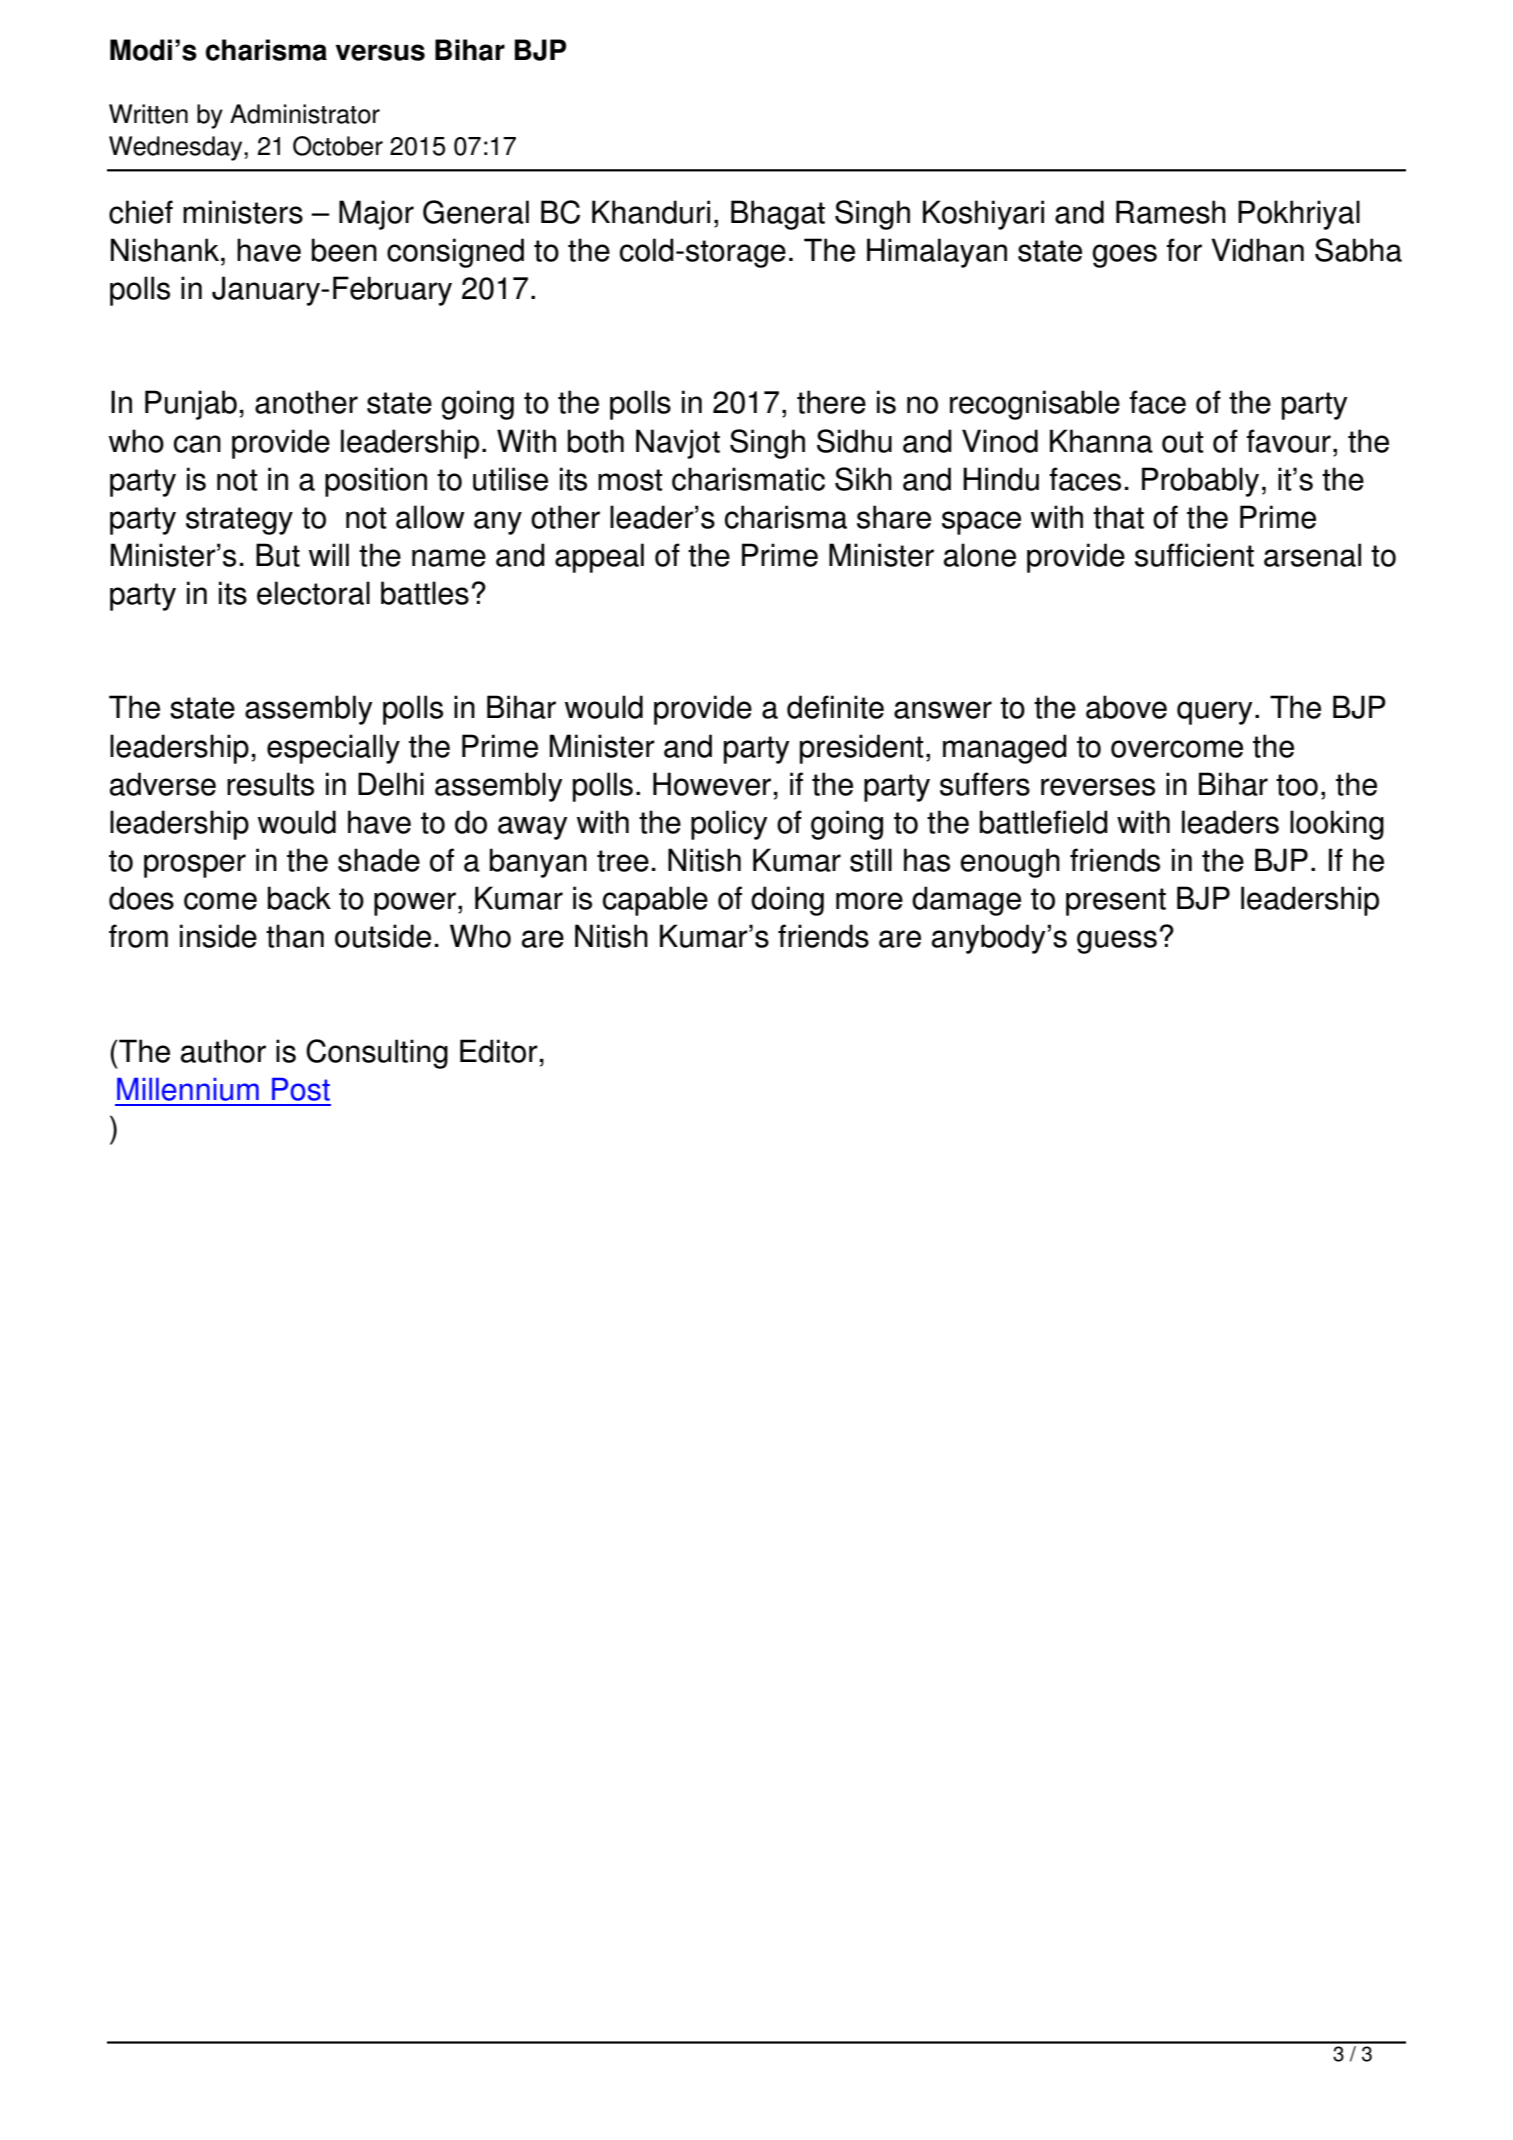 The width and height of the image is (1513, 2140). What do you see at coordinates (1194, 555) in the image?
I see `sufficient` at bounding box center [1194, 555].
